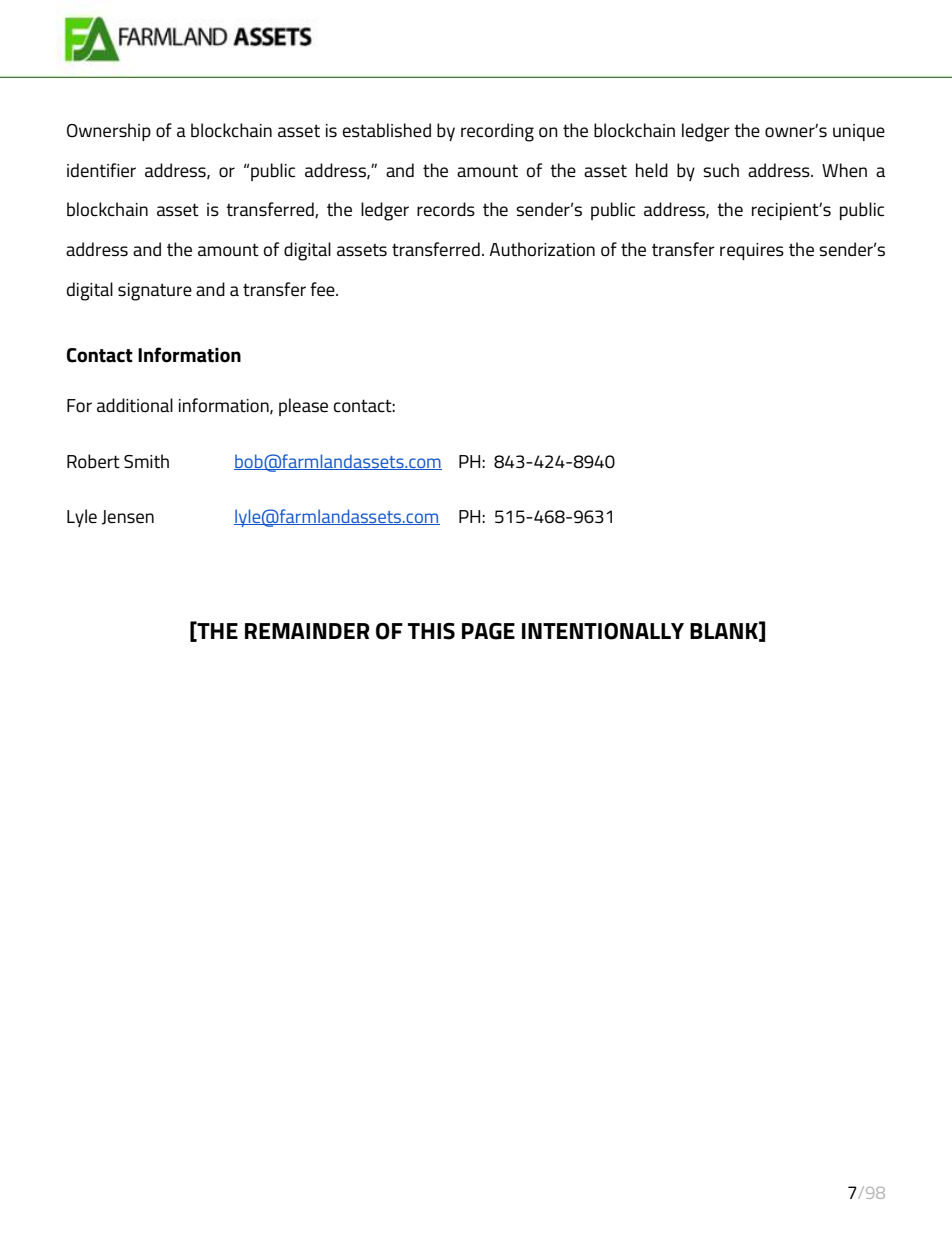 This screenshot has width=952, height=1233. I want to click on signature, so click(155, 292).
